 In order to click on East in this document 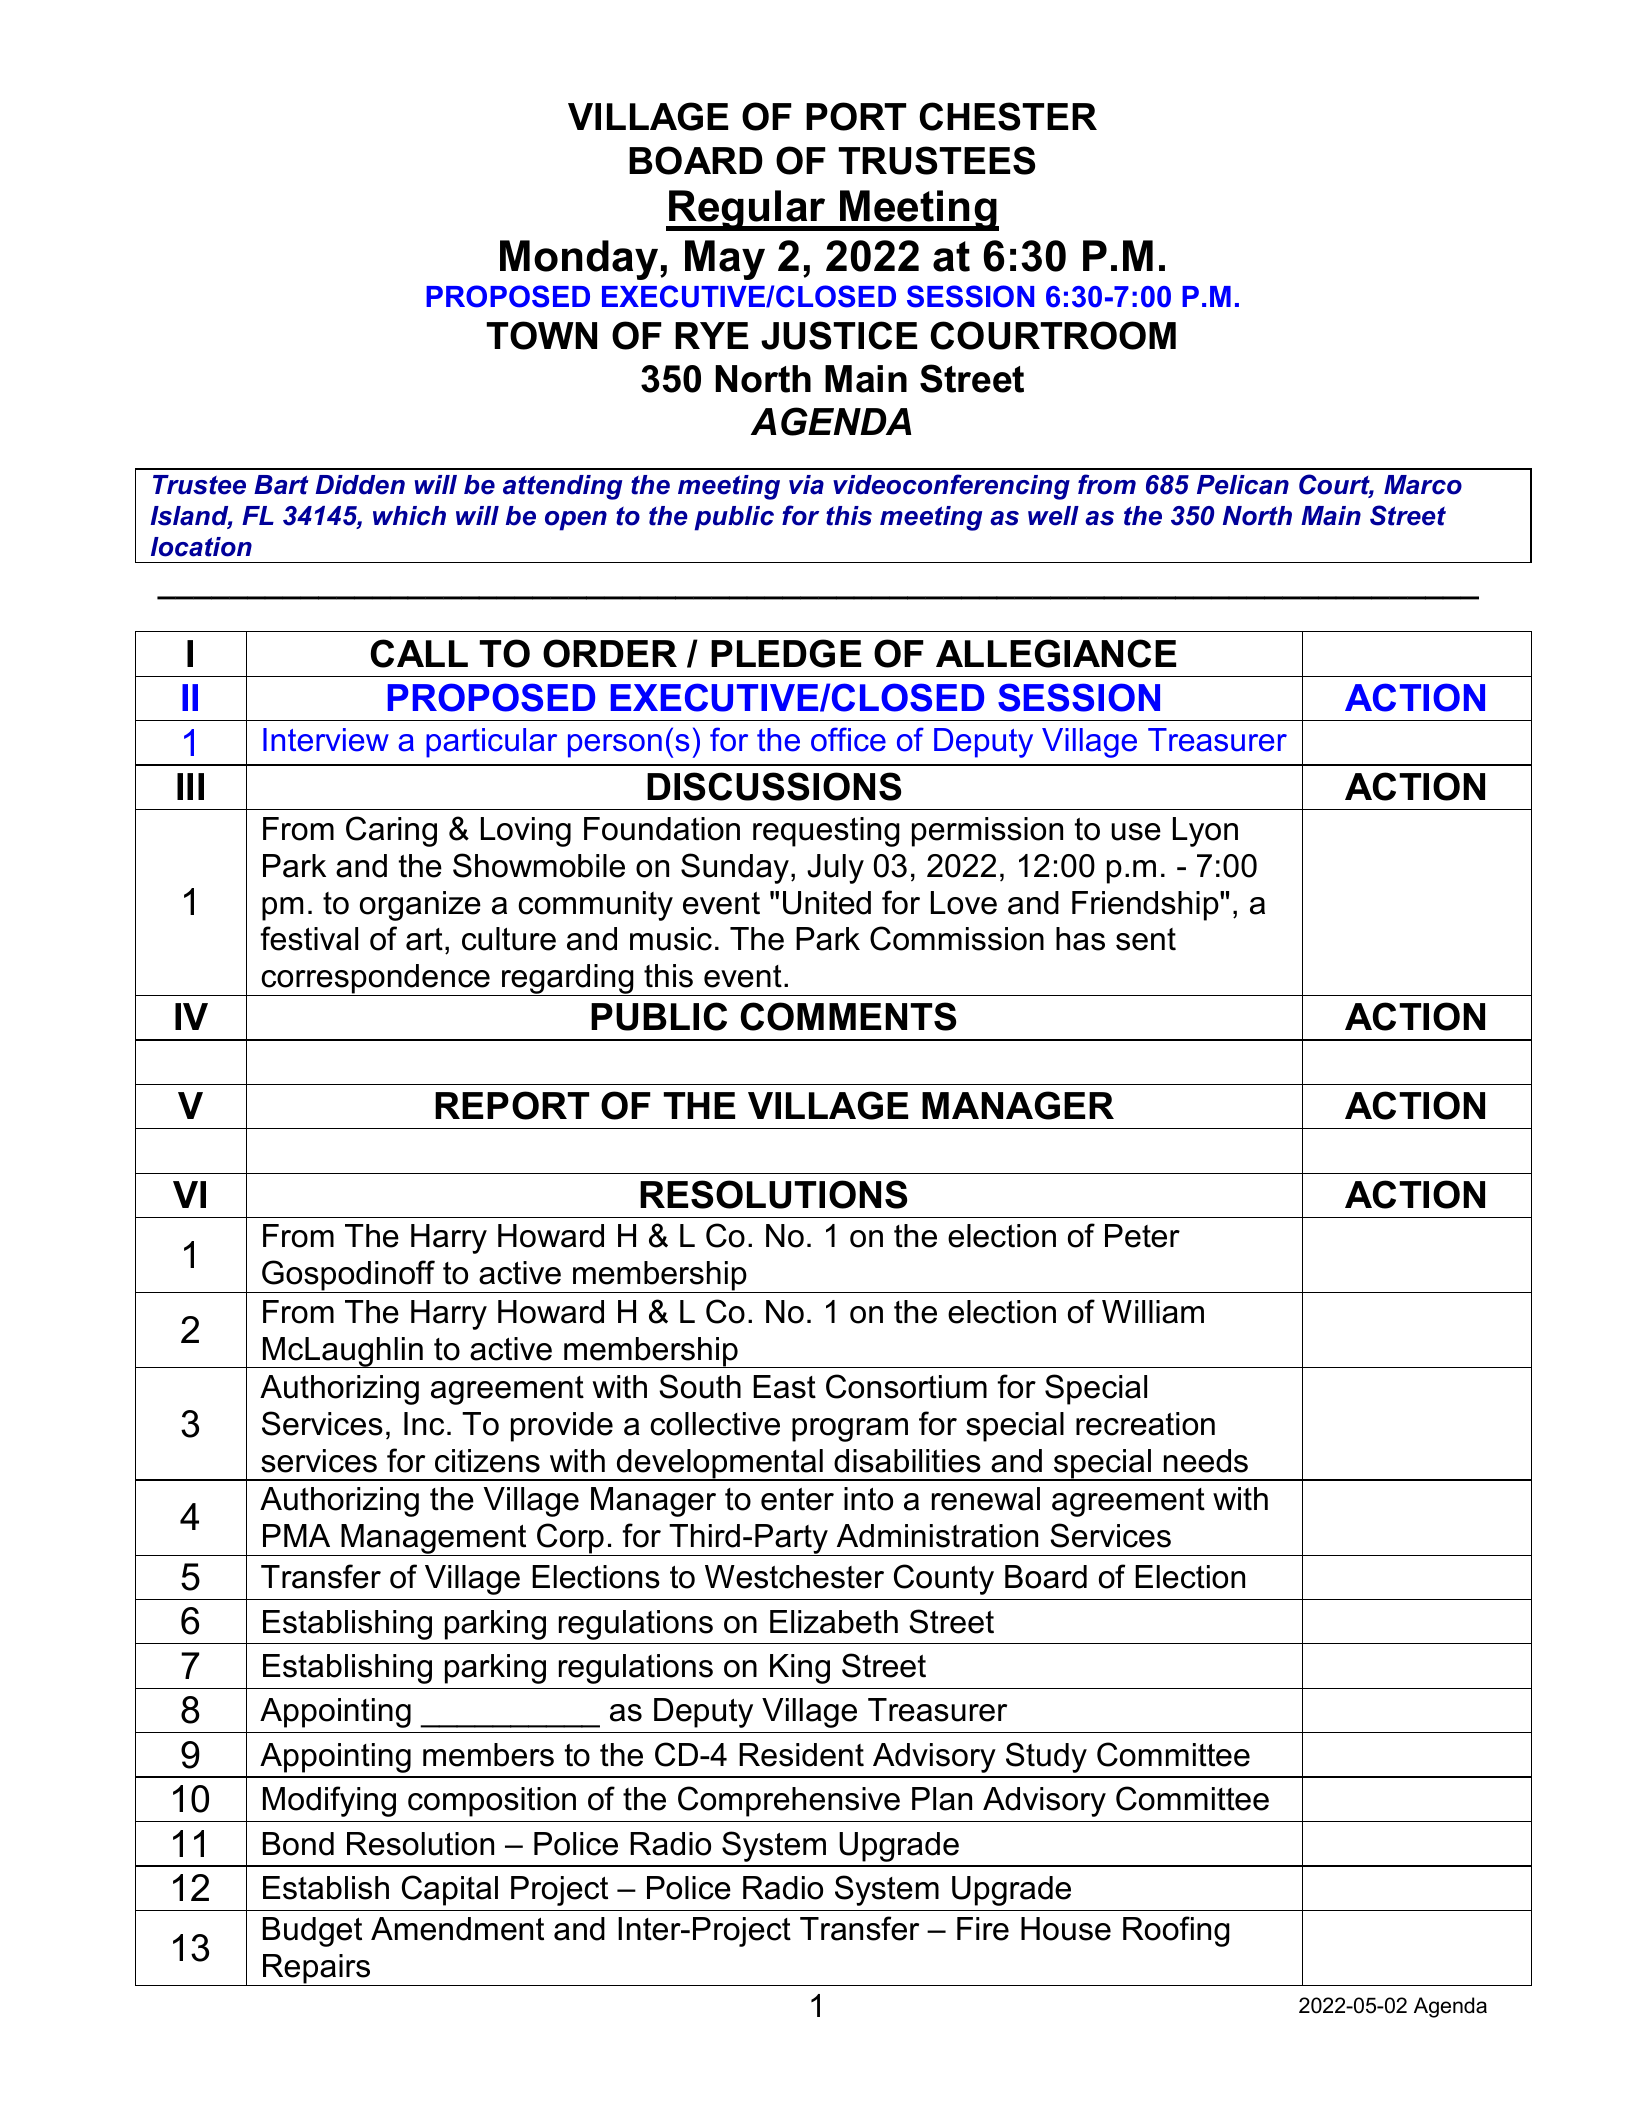, I will do `click(784, 1387)`.
